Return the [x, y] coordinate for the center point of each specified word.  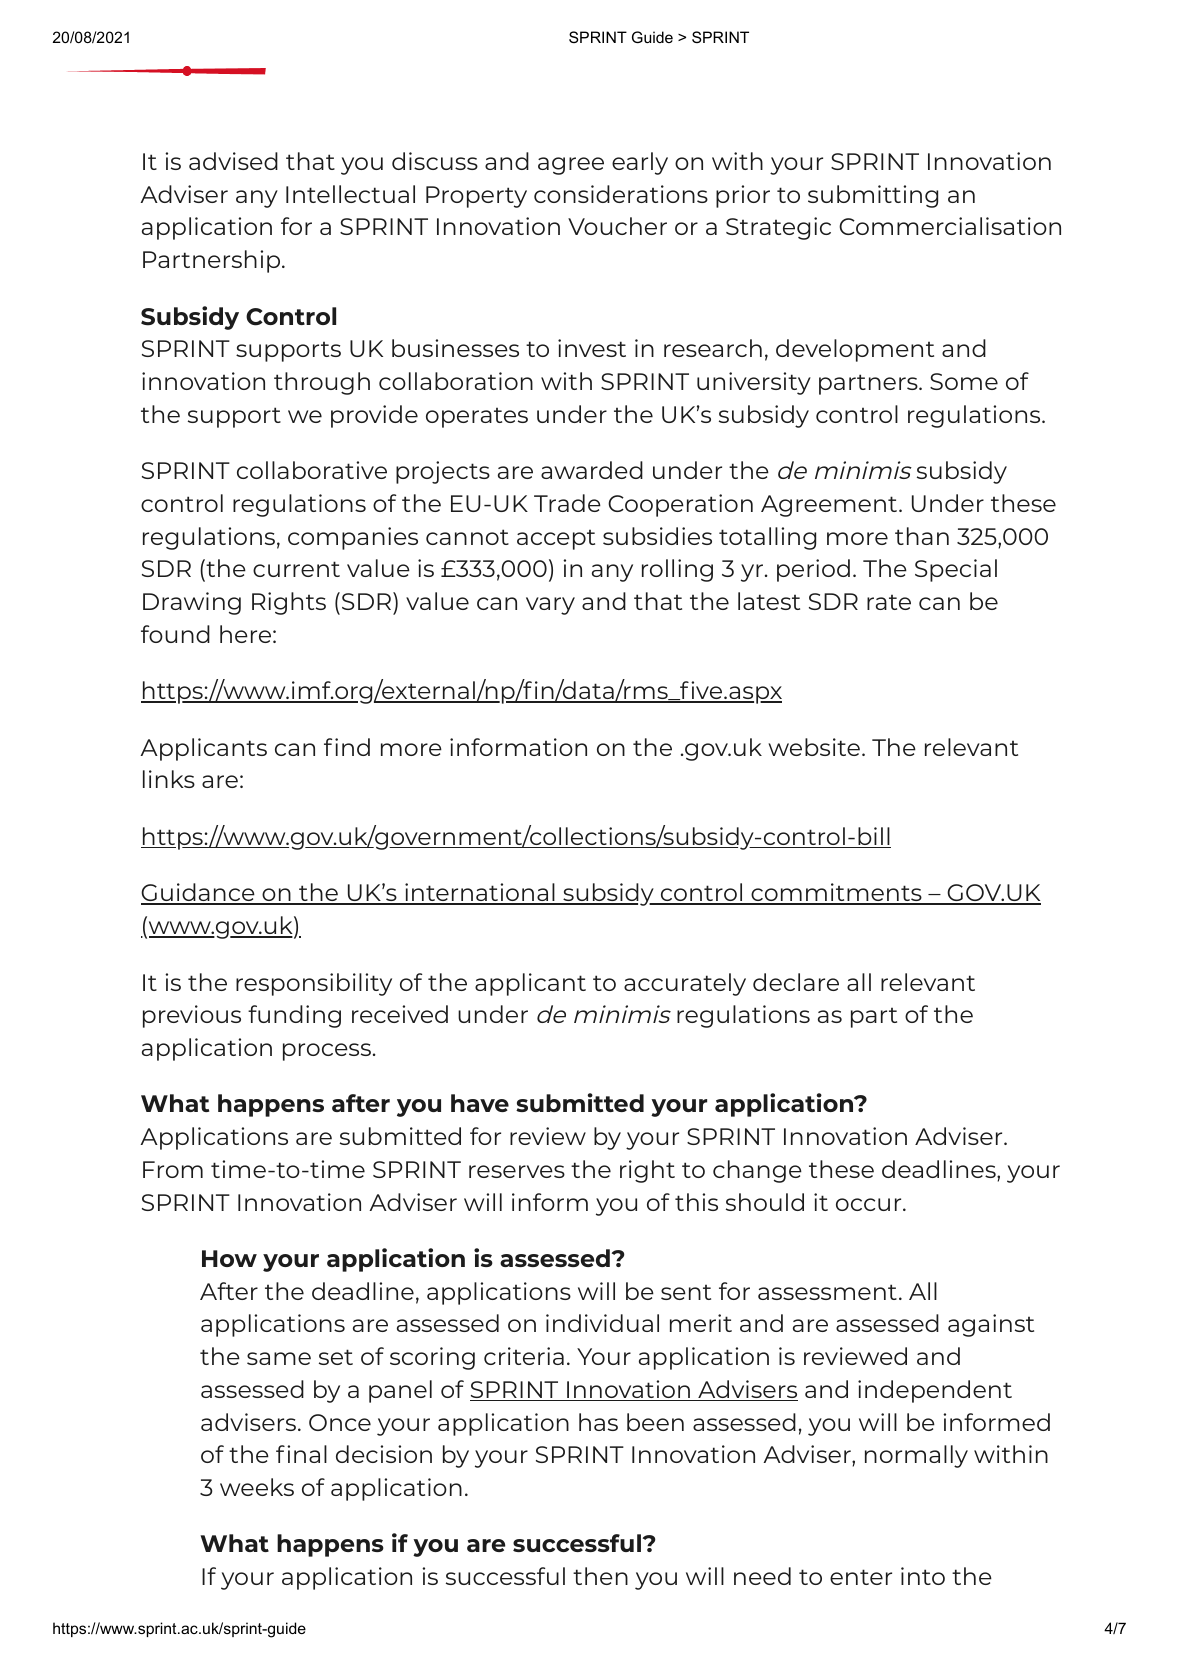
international [480, 893]
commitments [836, 893]
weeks [257, 1487]
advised [233, 161]
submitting [873, 196]
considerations [621, 194]
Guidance [199, 893]
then [600, 1576]
